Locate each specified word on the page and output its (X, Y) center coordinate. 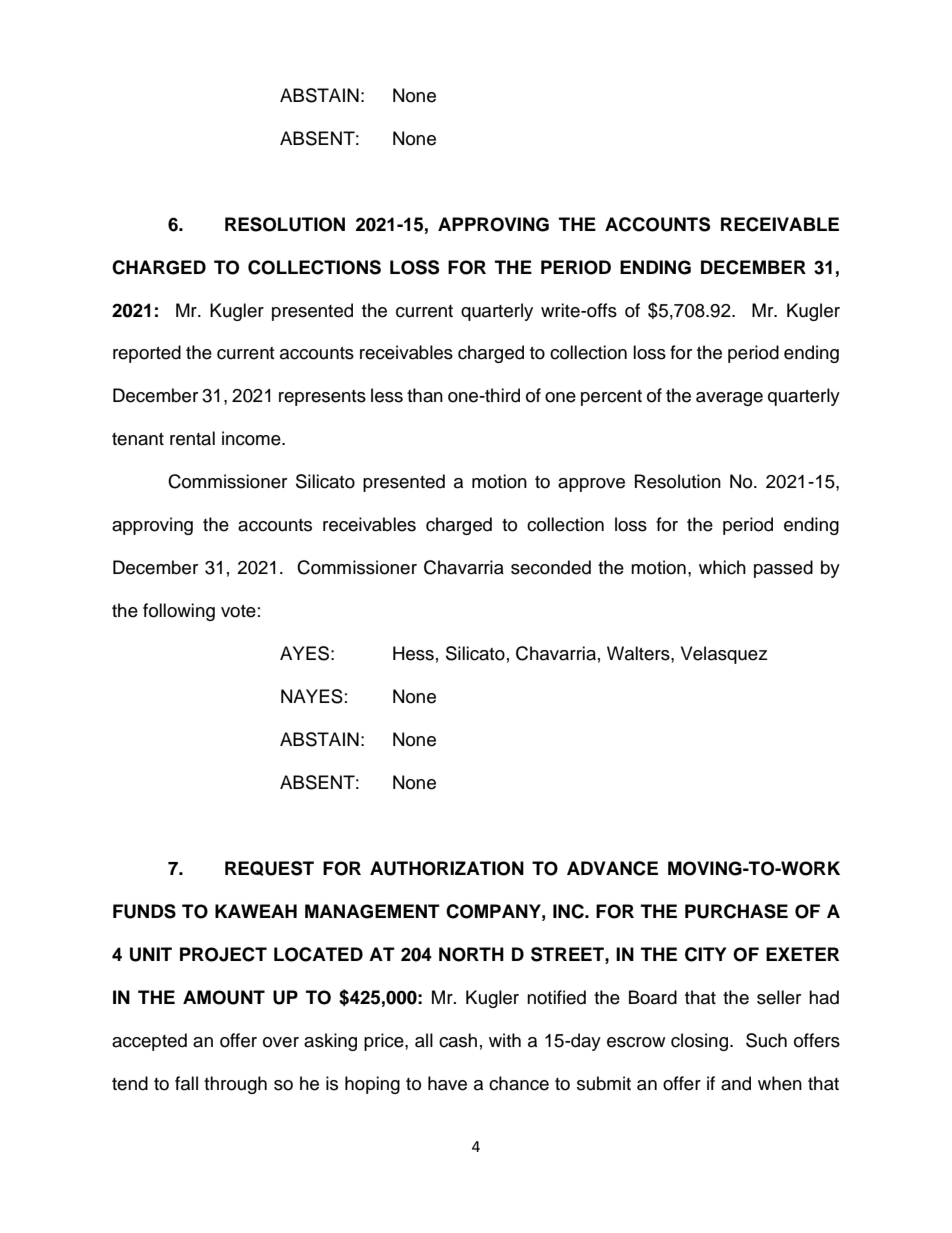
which (722, 567)
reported (147, 354)
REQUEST (269, 868)
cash (458, 1040)
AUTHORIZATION (447, 868)
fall (186, 1083)
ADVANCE (612, 868)
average (729, 399)
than (425, 395)
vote (238, 611)
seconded (551, 567)
